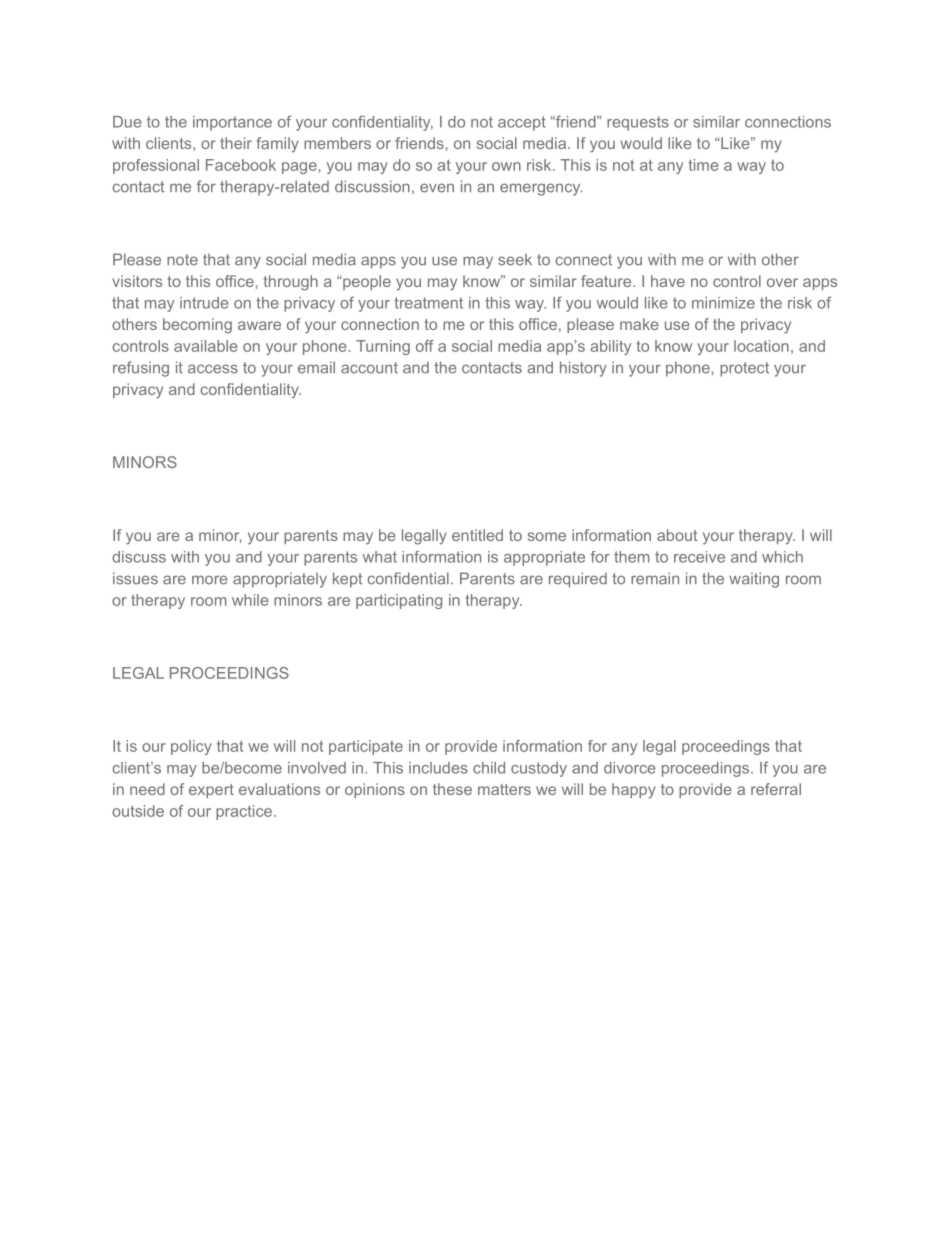  What do you see at coordinates (250, 600) in the screenshot?
I see `while` at bounding box center [250, 600].
